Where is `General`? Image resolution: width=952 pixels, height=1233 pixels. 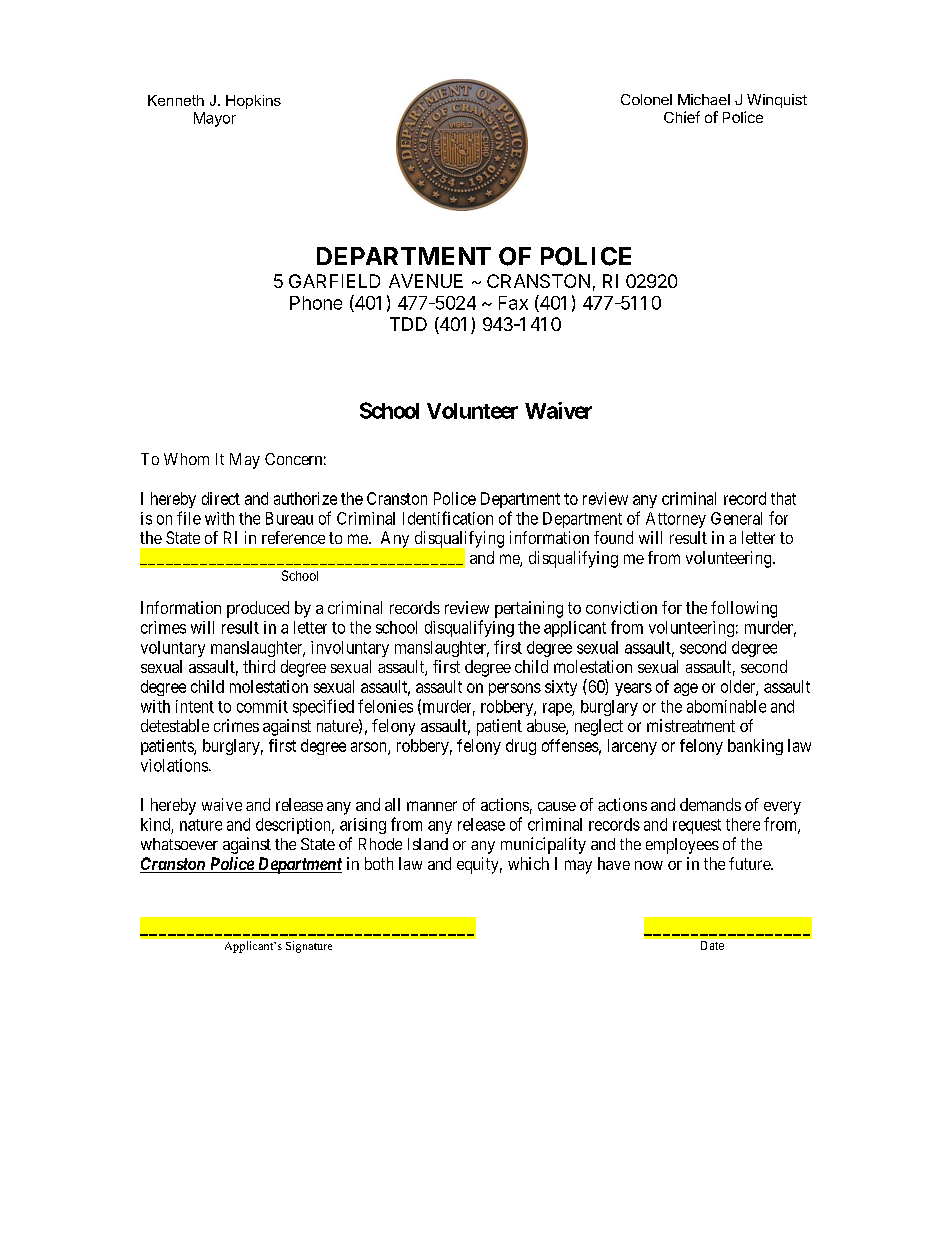 General is located at coordinates (736, 518).
